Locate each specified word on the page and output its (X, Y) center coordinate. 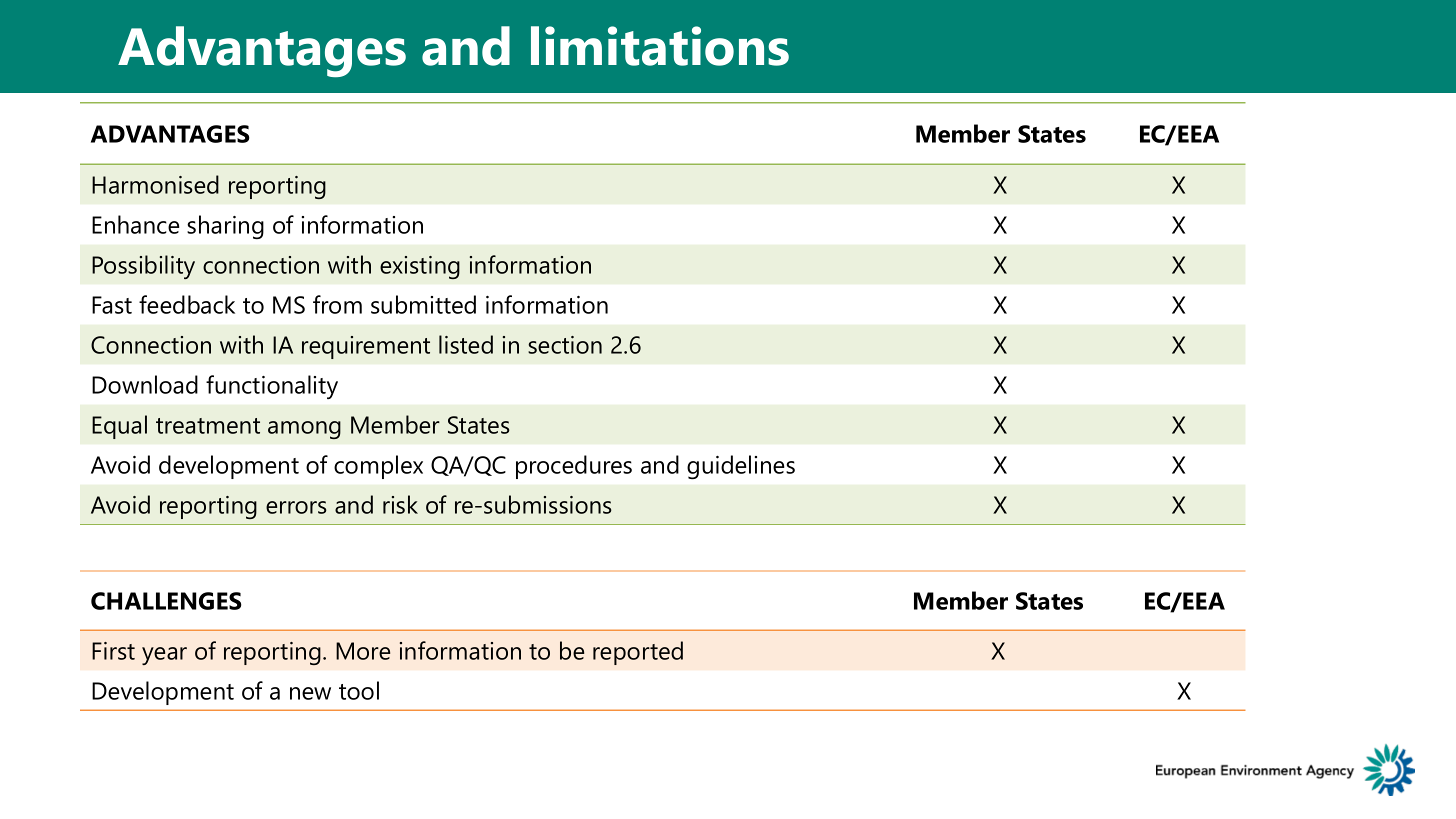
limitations (660, 46)
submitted (423, 304)
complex (378, 467)
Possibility (143, 267)
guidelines (741, 467)
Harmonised (155, 184)
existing (420, 267)
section (565, 345)
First (113, 651)
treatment (208, 426)
